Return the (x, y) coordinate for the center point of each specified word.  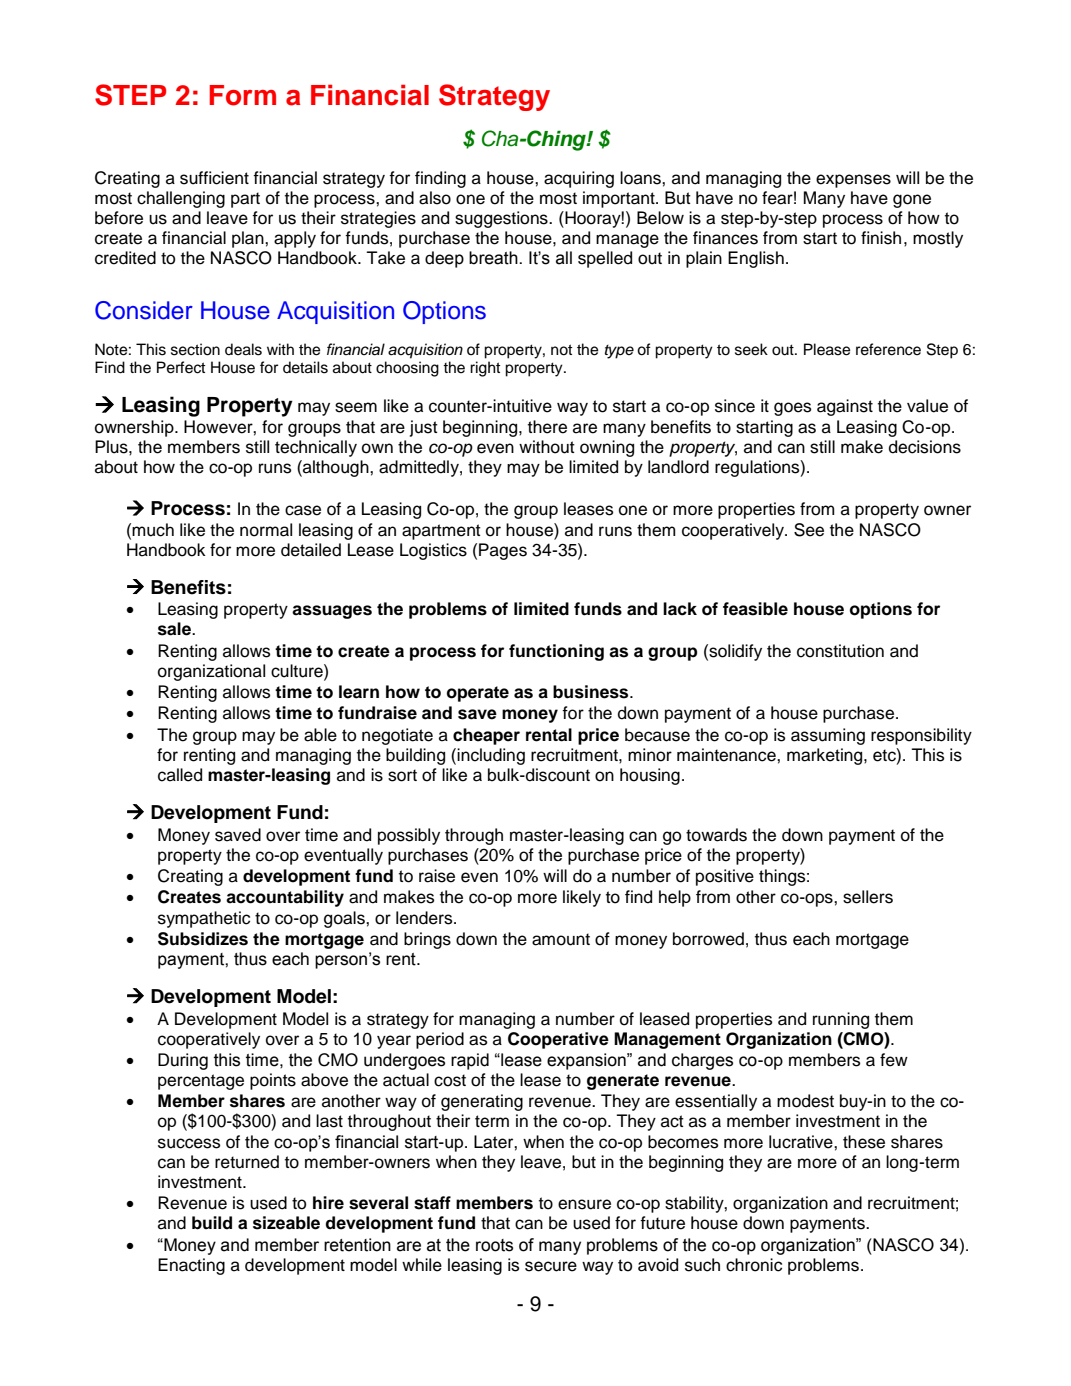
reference (888, 349)
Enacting (191, 1266)
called (180, 775)
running (841, 1020)
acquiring (579, 179)
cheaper (486, 736)
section (195, 349)
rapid (470, 1061)
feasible (755, 609)
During (183, 1061)
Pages (503, 551)
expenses (853, 181)
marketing (826, 756)
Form (242, 95)
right (485, 369)
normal (266, 530)
